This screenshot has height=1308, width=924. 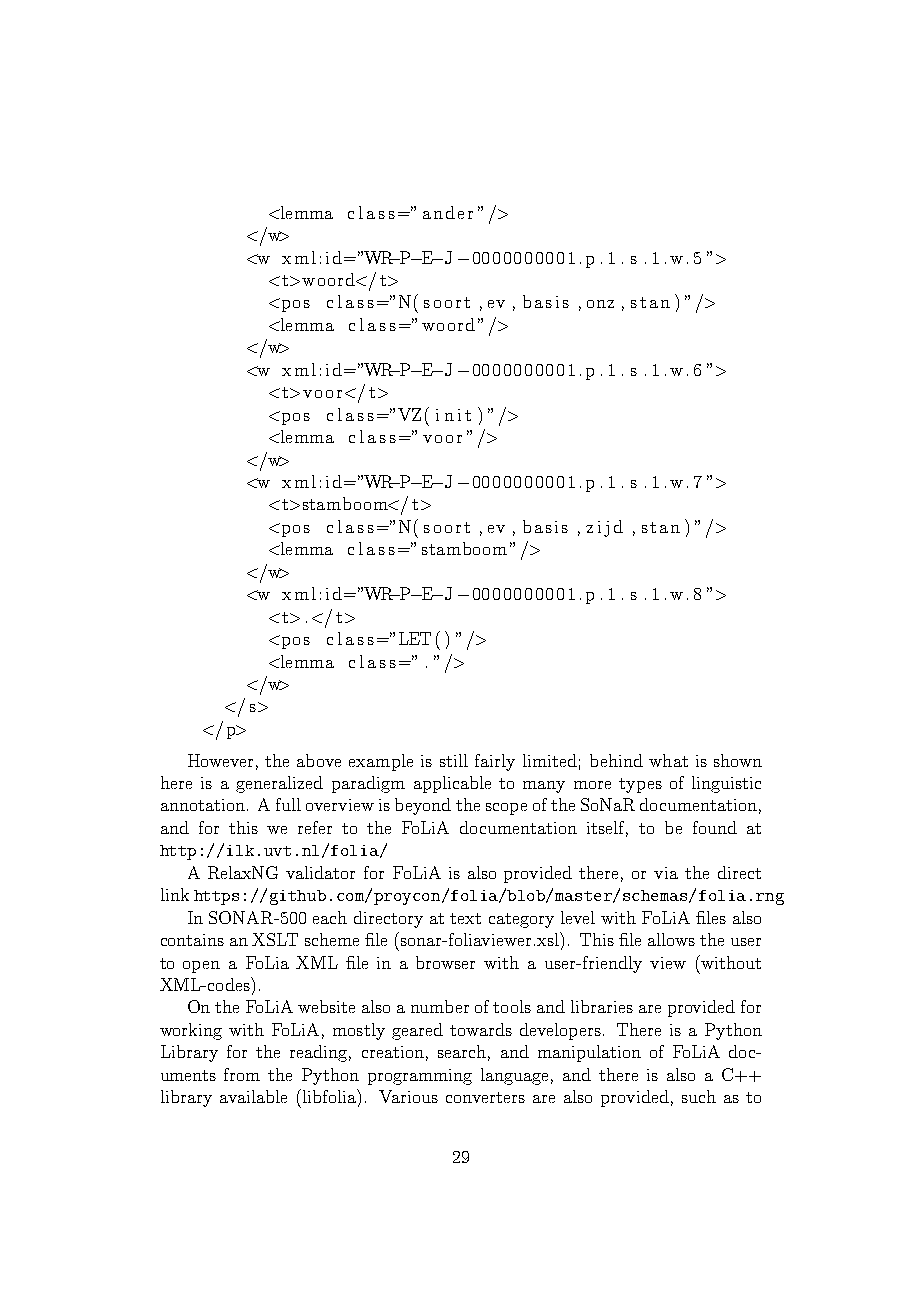 I want to click on what, so click(x=668, y=760).
